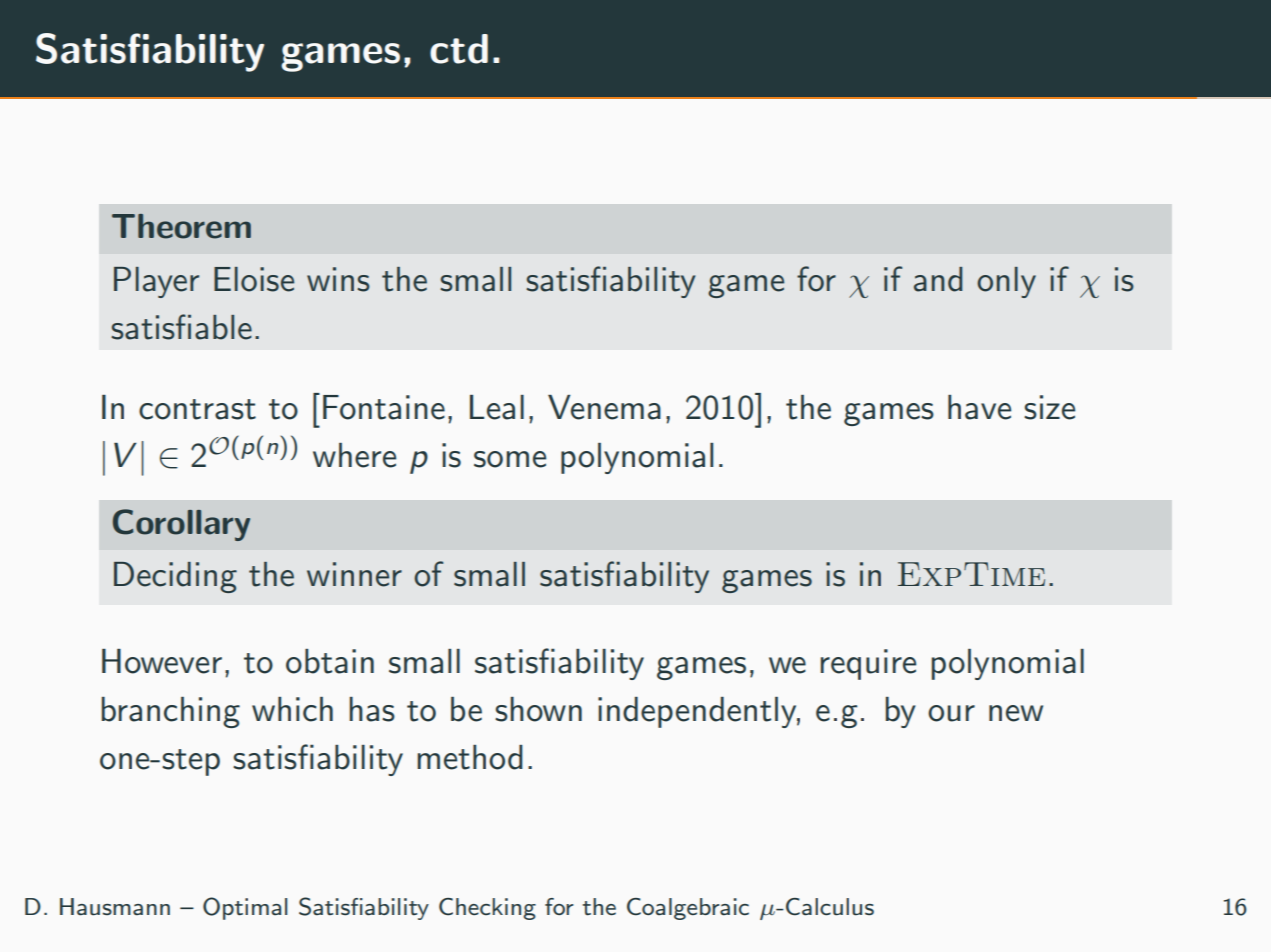 The height and width of the page is (952, 1271). Describe the element at coordinates (1006, 282) in the page. I see `only` at that location.
